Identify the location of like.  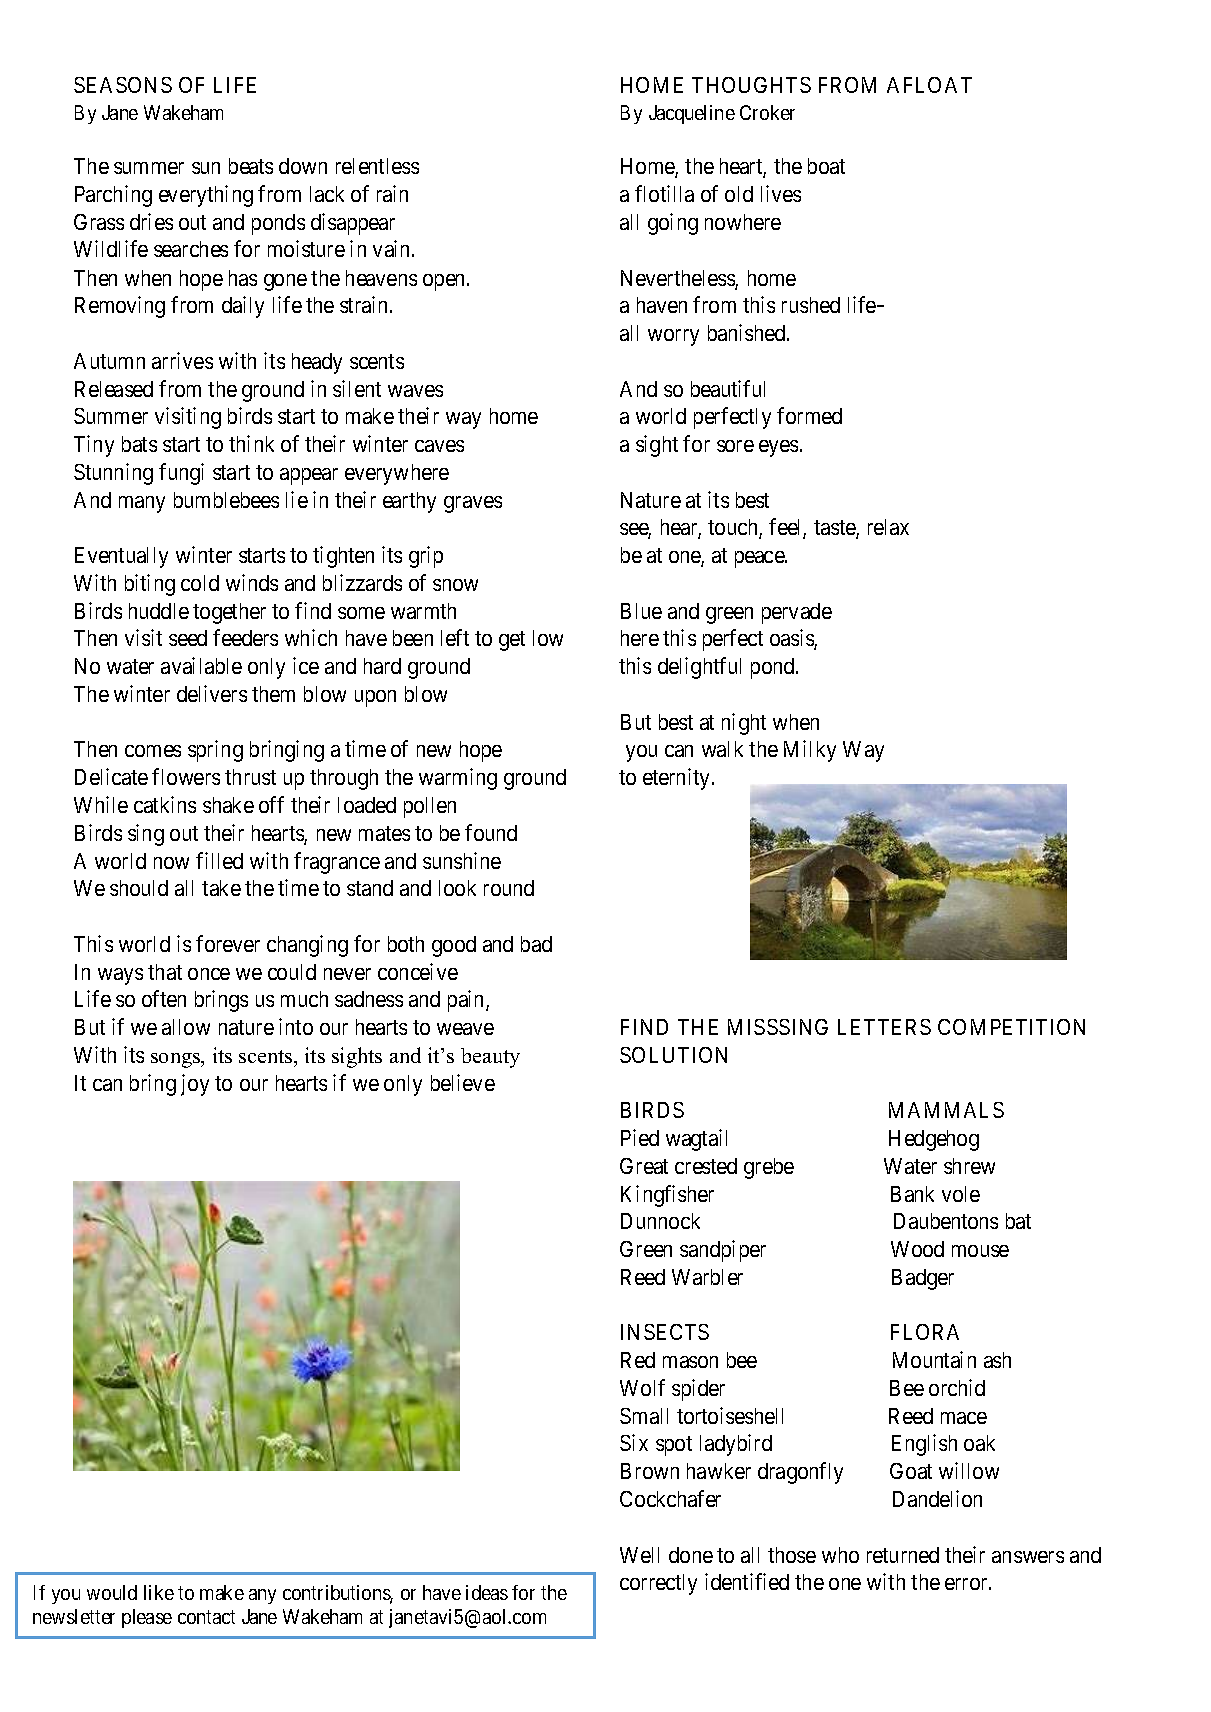
(159, 1592).
